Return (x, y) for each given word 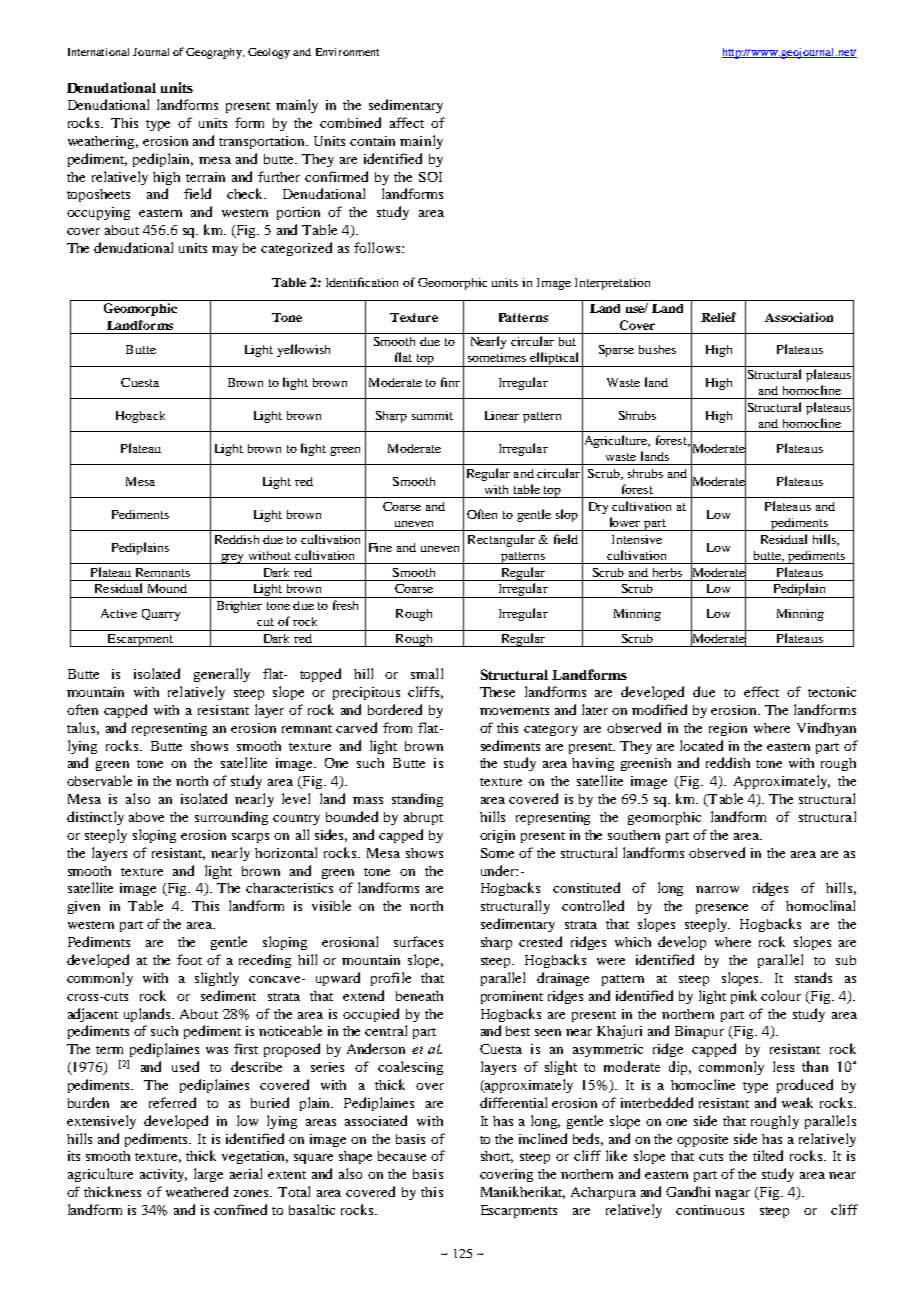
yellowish (303, 350)
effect (761, 691)
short (497, 1157)
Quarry (161, 615)
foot (189, 959)
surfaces (418, 941)
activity (163, 1175)
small (427, 673)
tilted (768, 1155)
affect (407, 122)
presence (722, 909)
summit (432, 415)
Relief (718, 317)
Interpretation (612, 284)
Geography (215, 53)
